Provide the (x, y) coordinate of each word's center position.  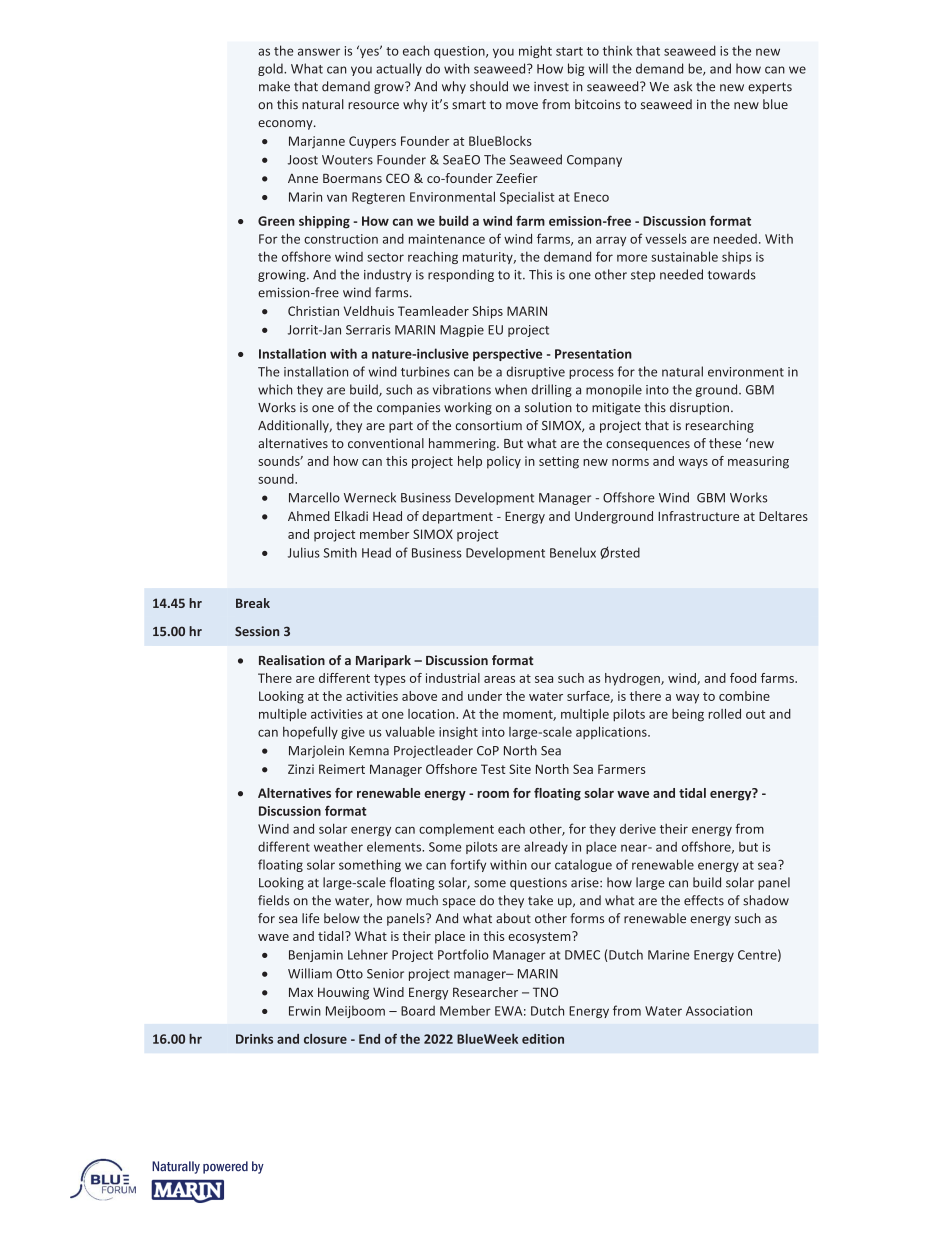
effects (704, 900)
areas (499, 679)
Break (253, 603)
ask (683, 86)
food (743, 678)
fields (273, 900)
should (489, 86)
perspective (507, 355)
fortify (468, 865)
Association (719, 1011)
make (274, 86)
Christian (313, 311)
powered (225, 1167)
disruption (699, 408)
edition (543, 1039)
